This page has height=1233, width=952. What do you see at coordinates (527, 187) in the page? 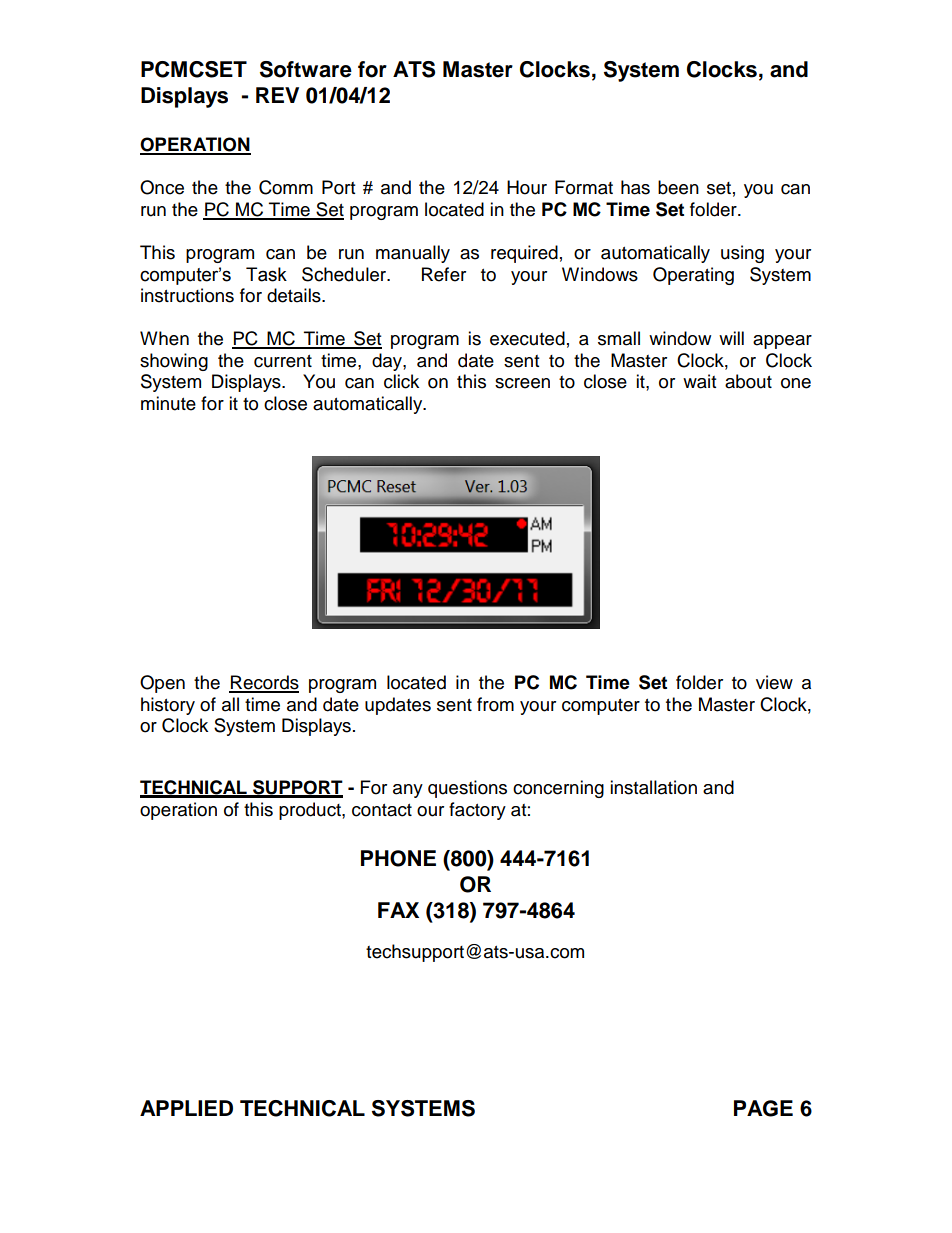
I see `Hour` at bounding box center [527, 187].
